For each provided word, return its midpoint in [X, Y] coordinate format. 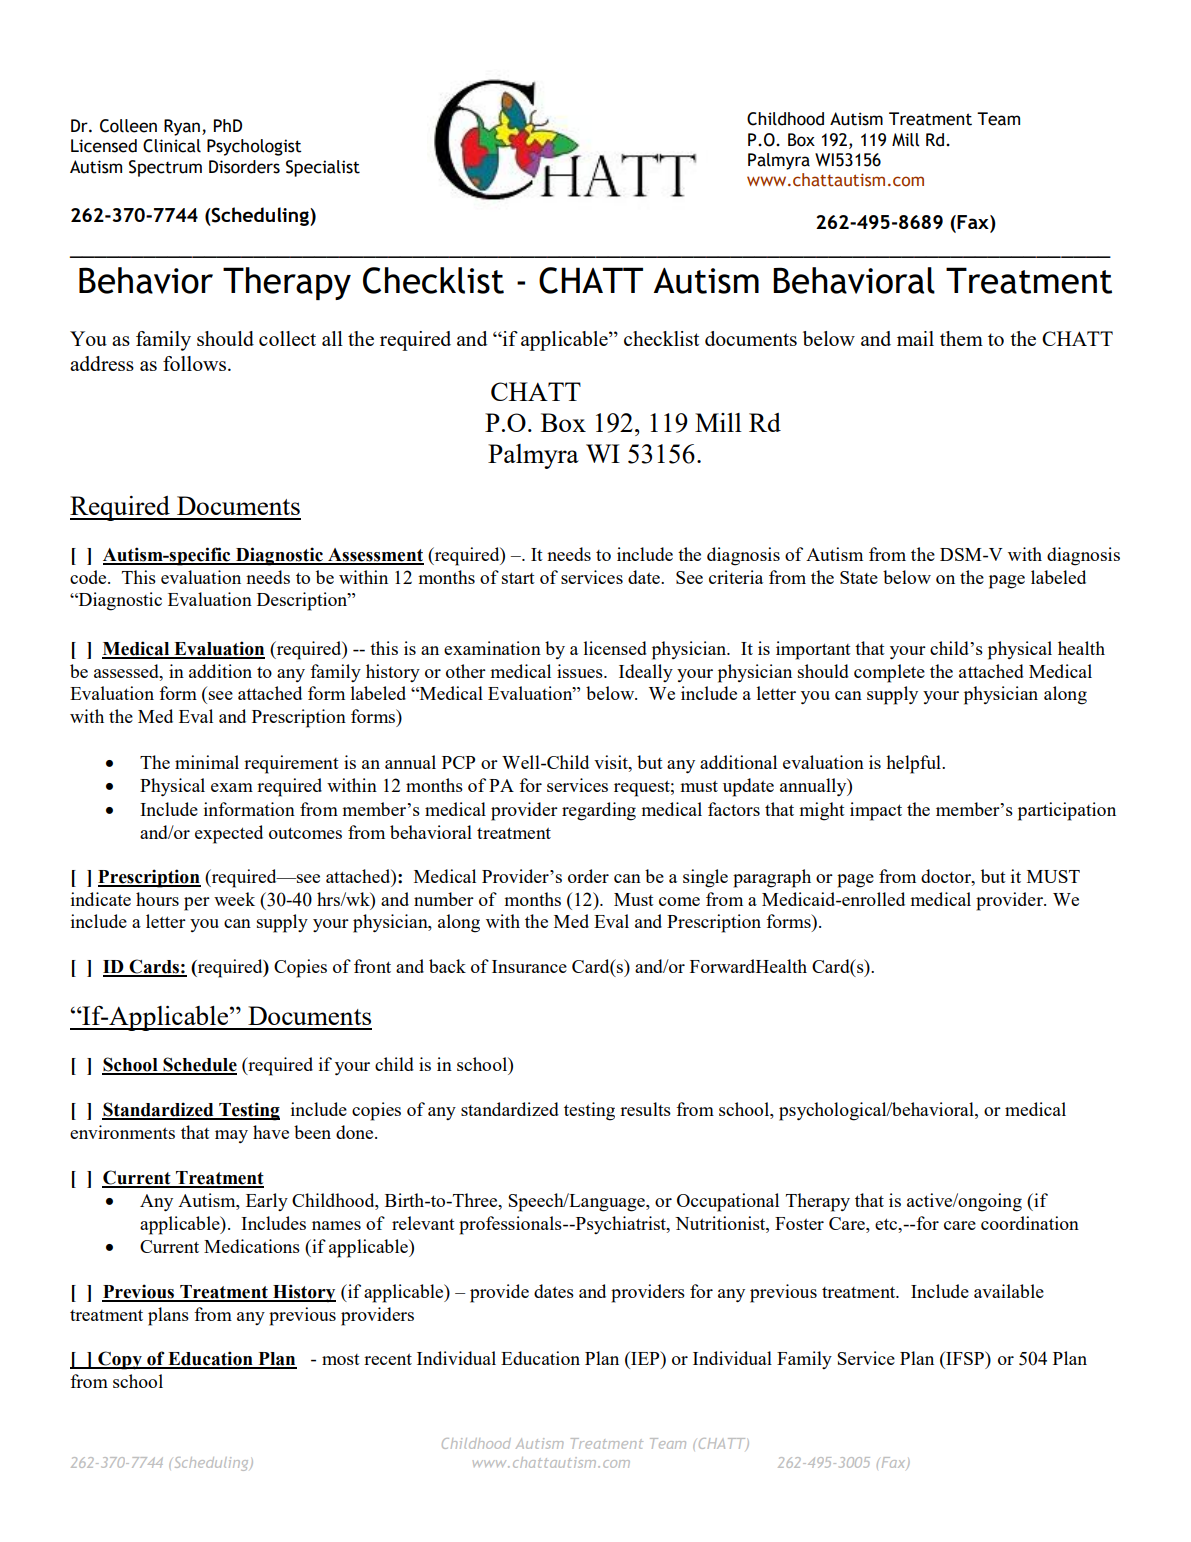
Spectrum [165, 168]
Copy [120, 1360]
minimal [207, 762]
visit [612, 762]
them [961, 338]
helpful [914, 764]
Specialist [323, 168]
